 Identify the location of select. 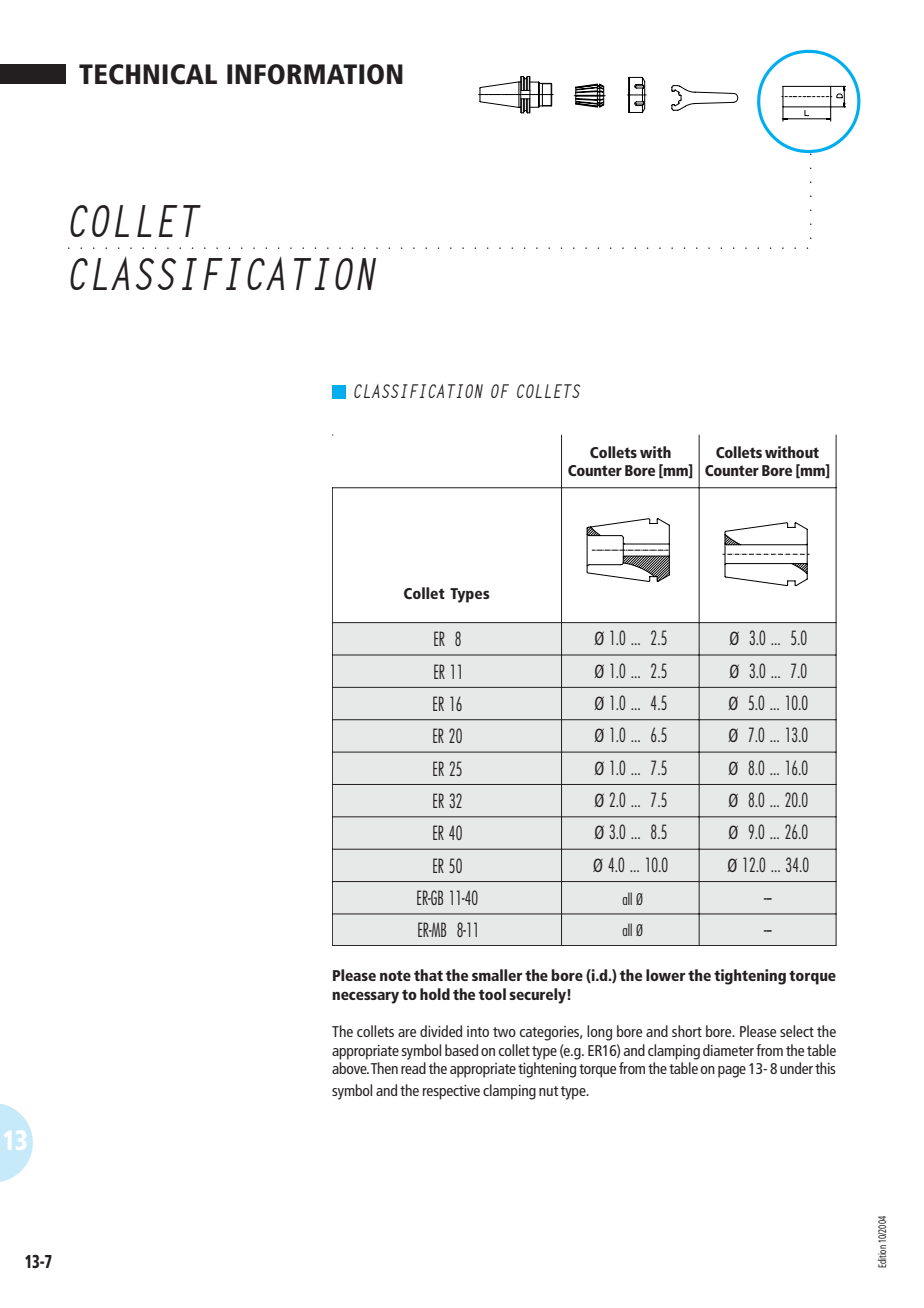
(797, 1031).
